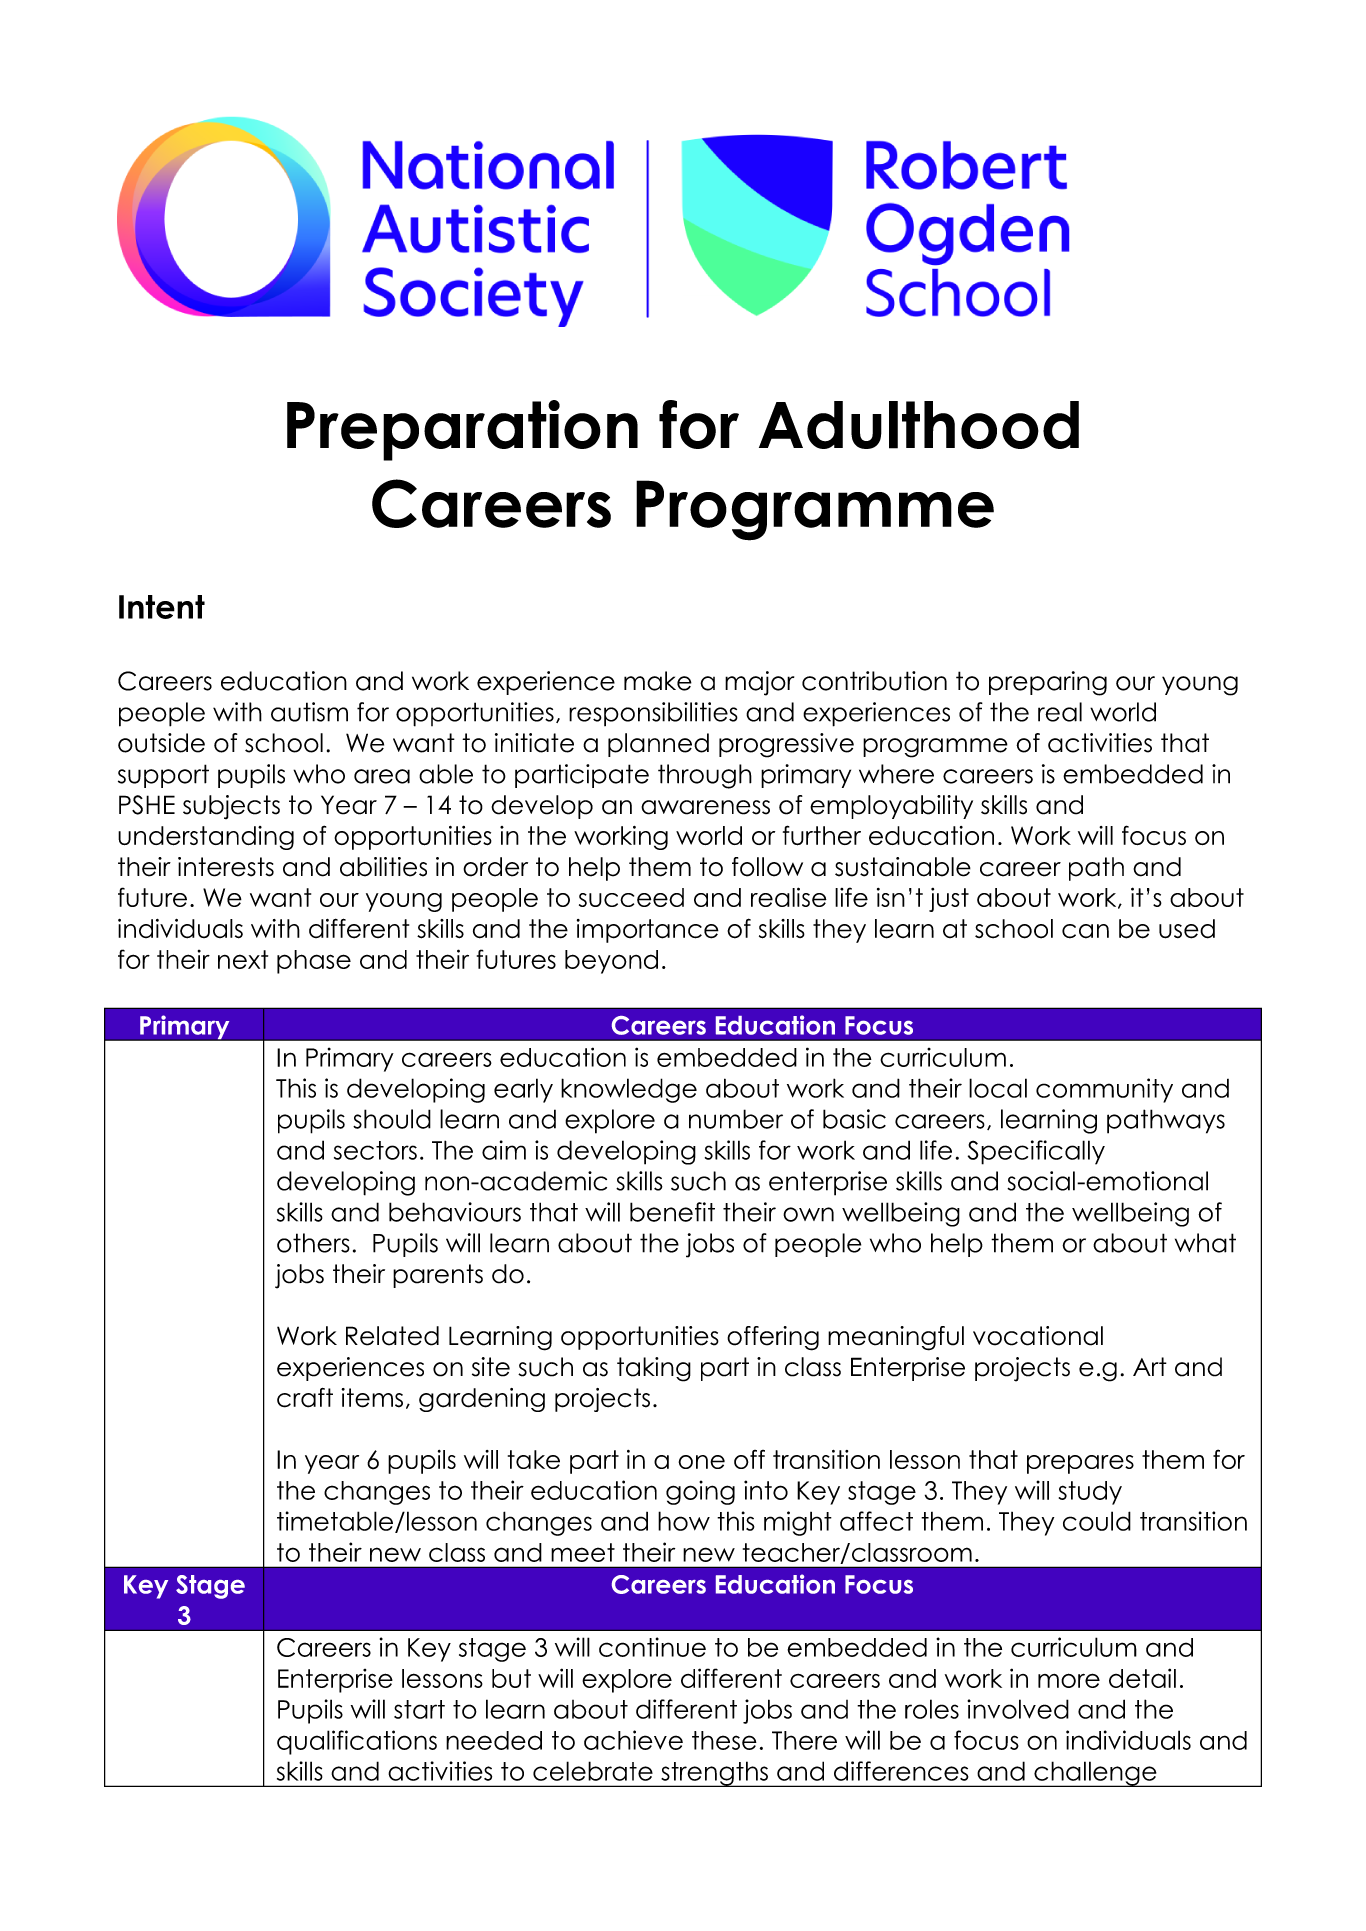 The image size is (1366, 1931). I want to click on should, so click(392, 1119).
